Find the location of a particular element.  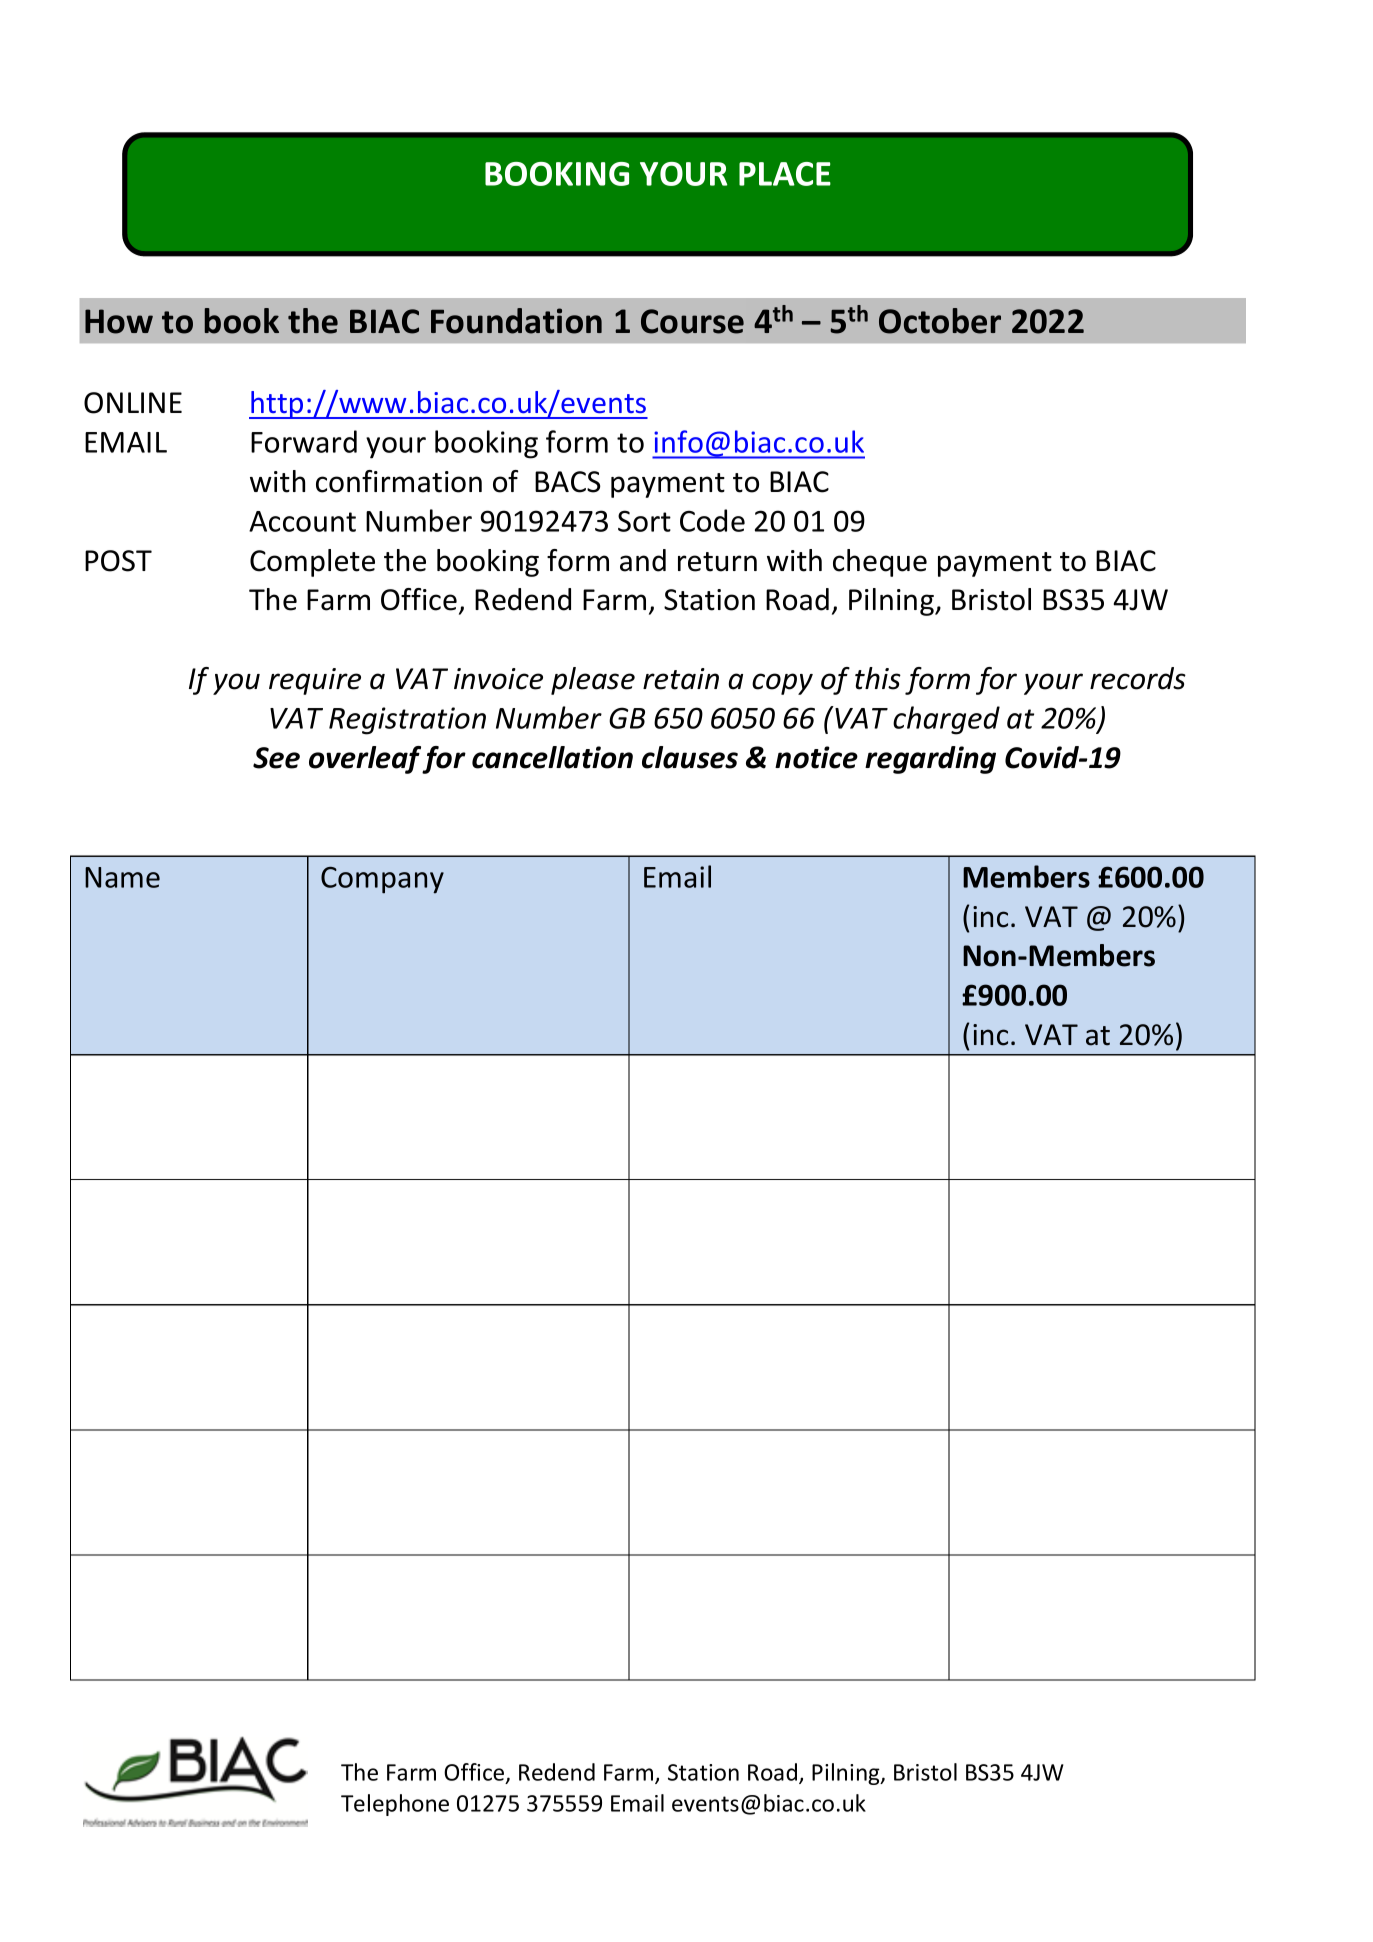

October is located at coordinates (940, 321).
